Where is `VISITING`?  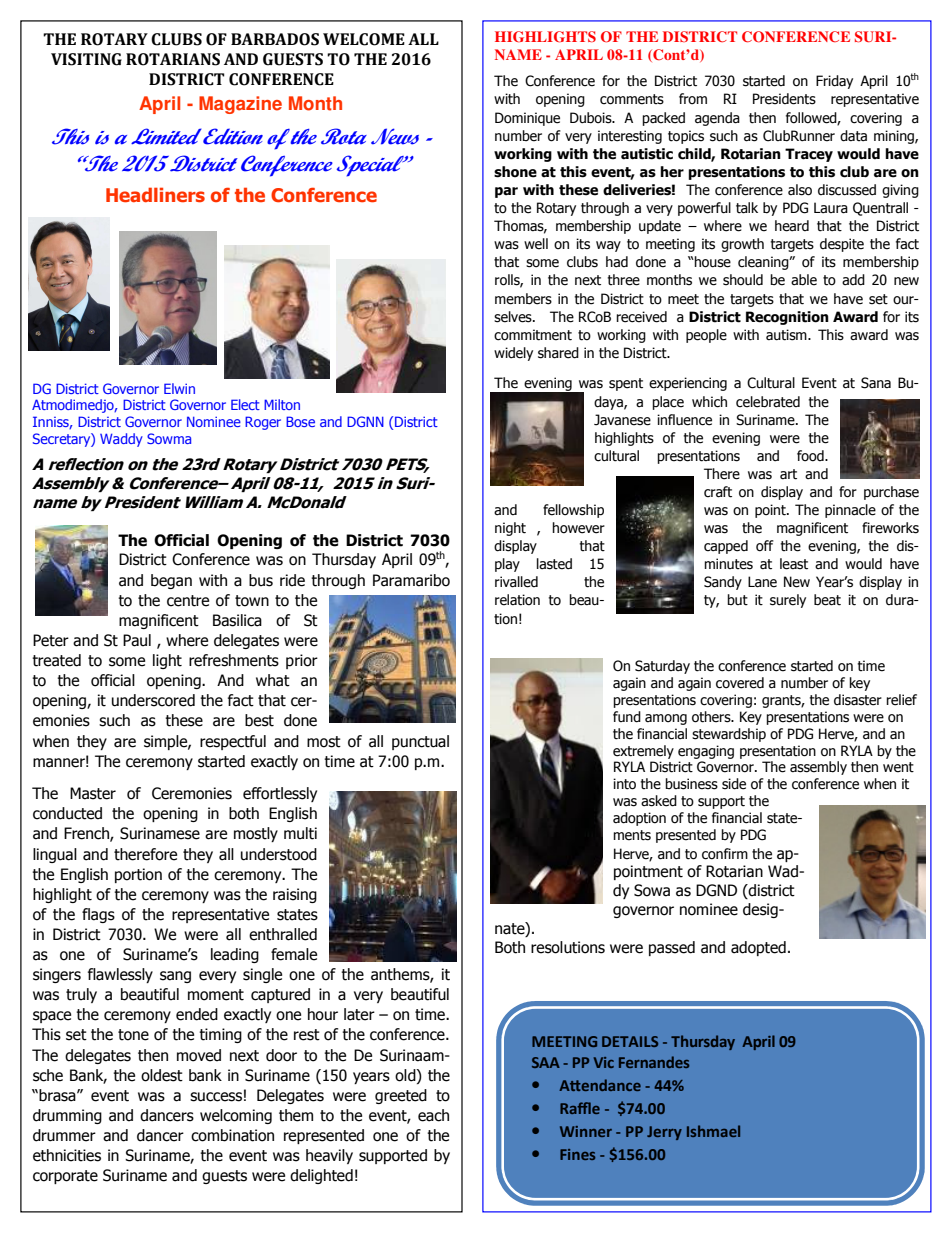
VISITING is located at coordinates (86, 59).
